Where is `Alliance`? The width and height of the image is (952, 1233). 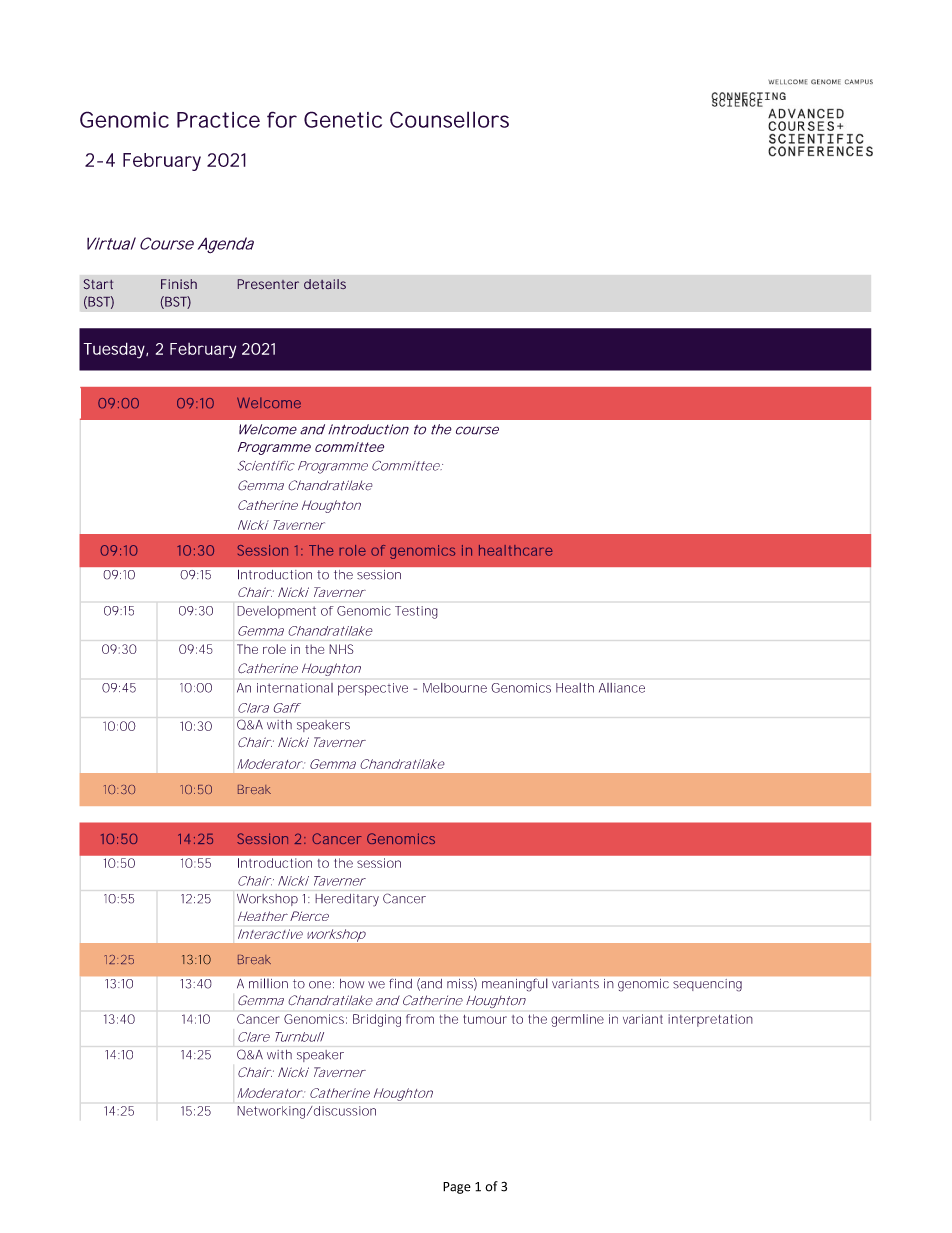
Alliance is located at coordinates (622, 688).
